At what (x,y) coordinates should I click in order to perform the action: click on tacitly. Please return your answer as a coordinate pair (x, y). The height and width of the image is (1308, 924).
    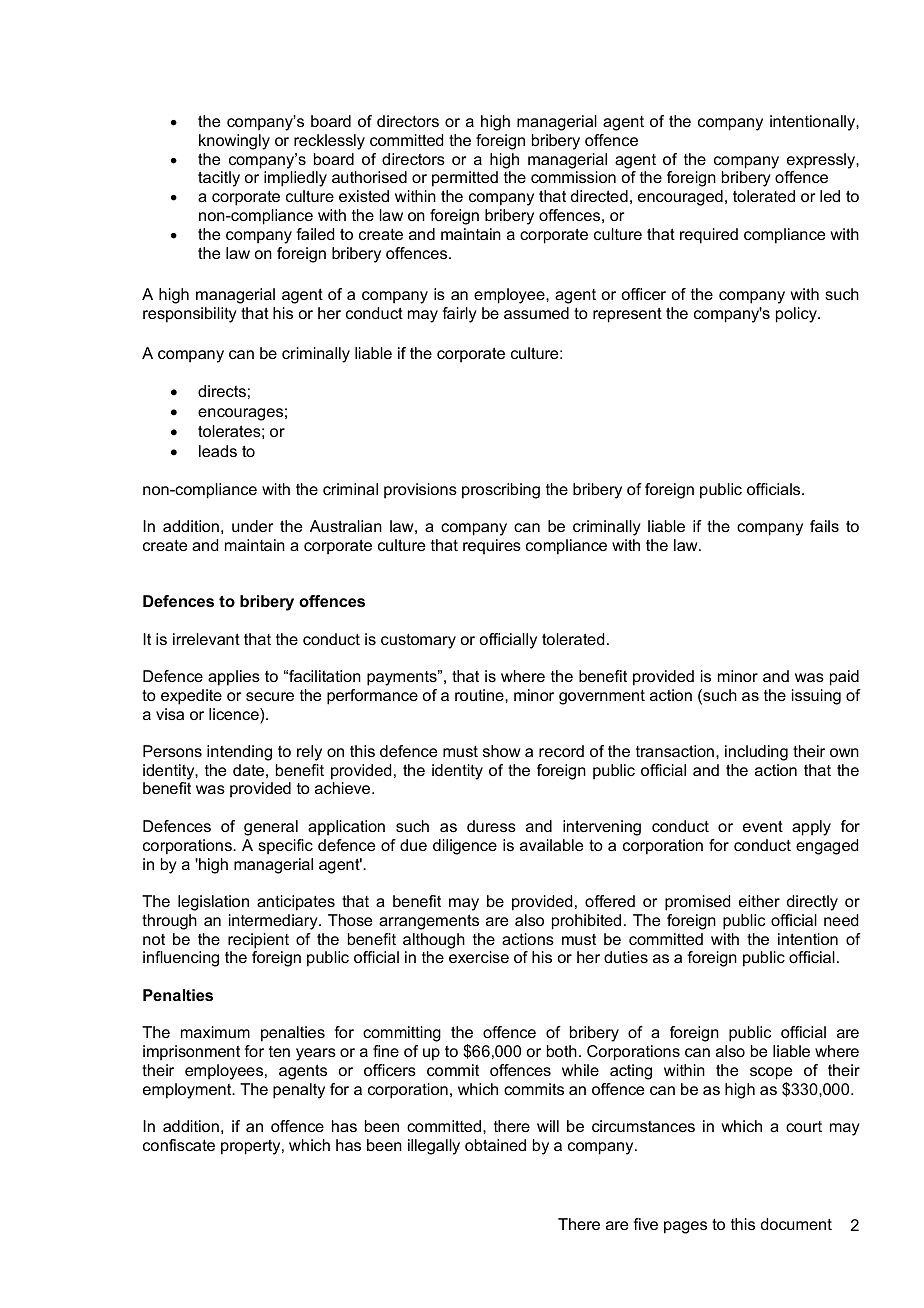
    Looking at the image, I should click on (219, 179).
